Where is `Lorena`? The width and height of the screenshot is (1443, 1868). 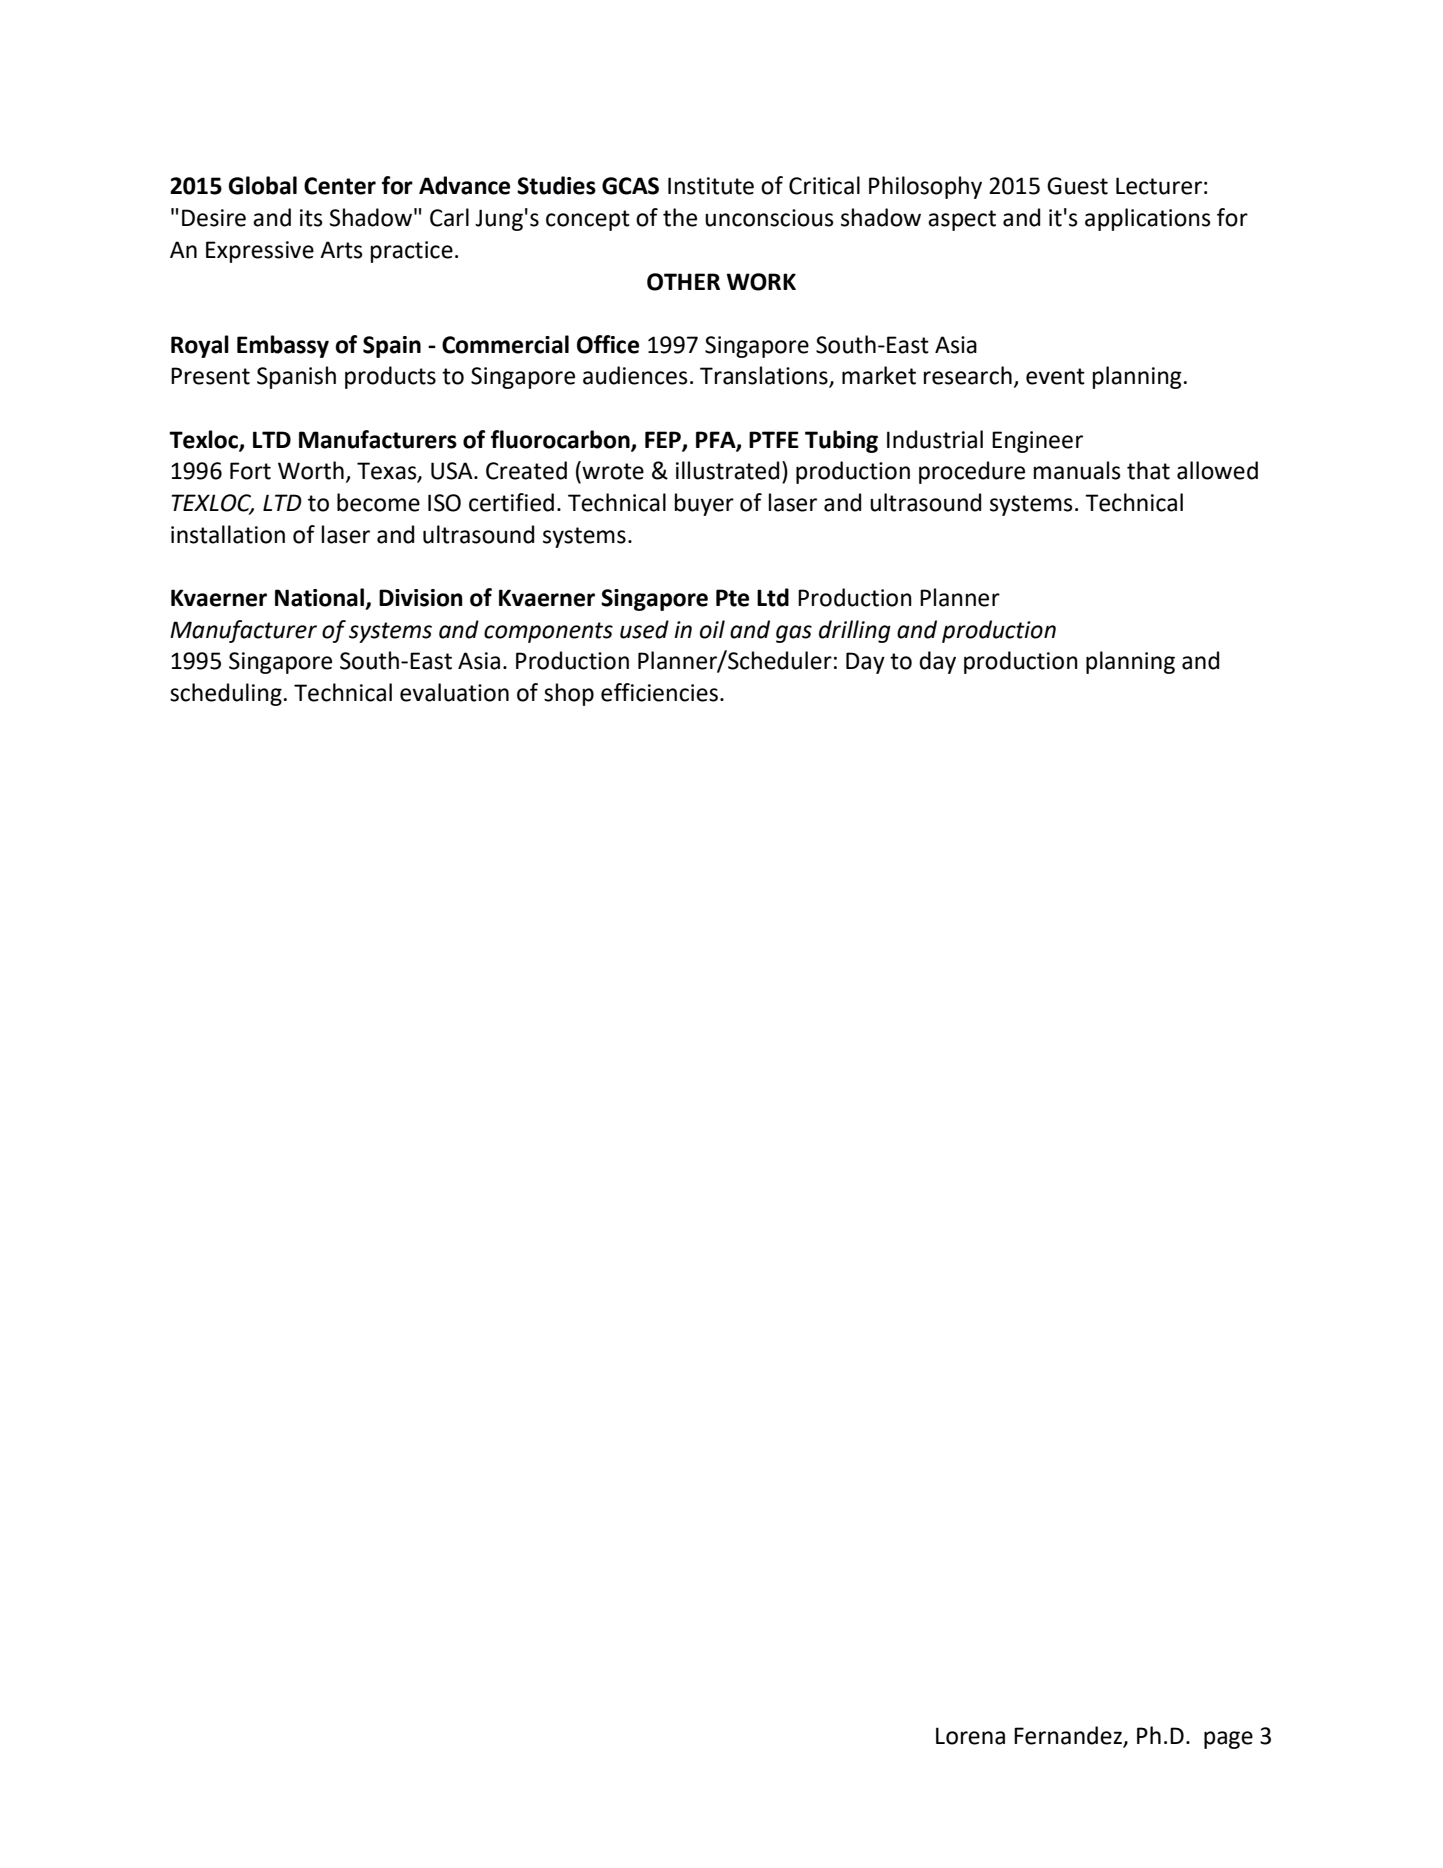 Lorena is located at coordinates (970, 1736).
